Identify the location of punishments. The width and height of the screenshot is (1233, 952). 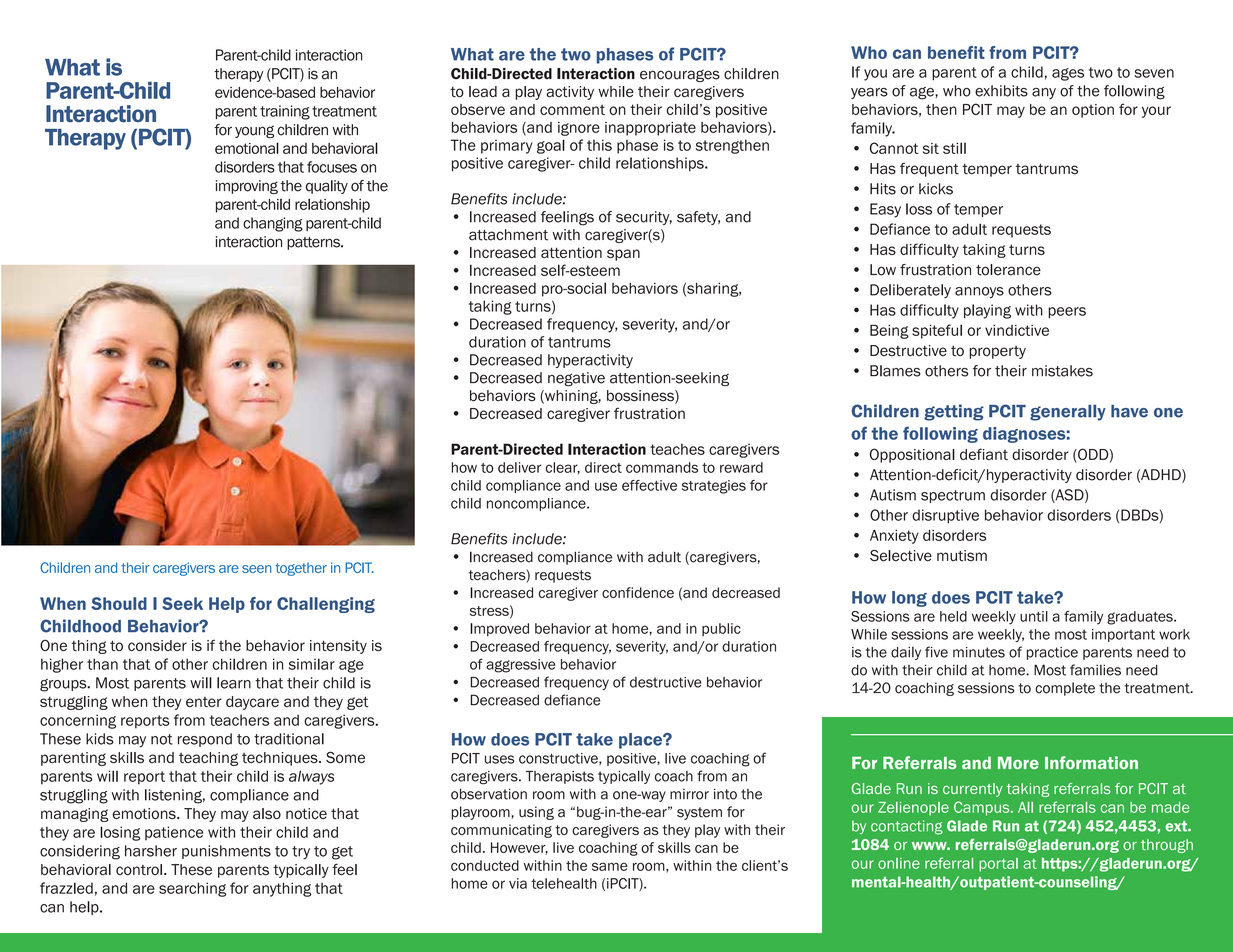
(226, 852).
